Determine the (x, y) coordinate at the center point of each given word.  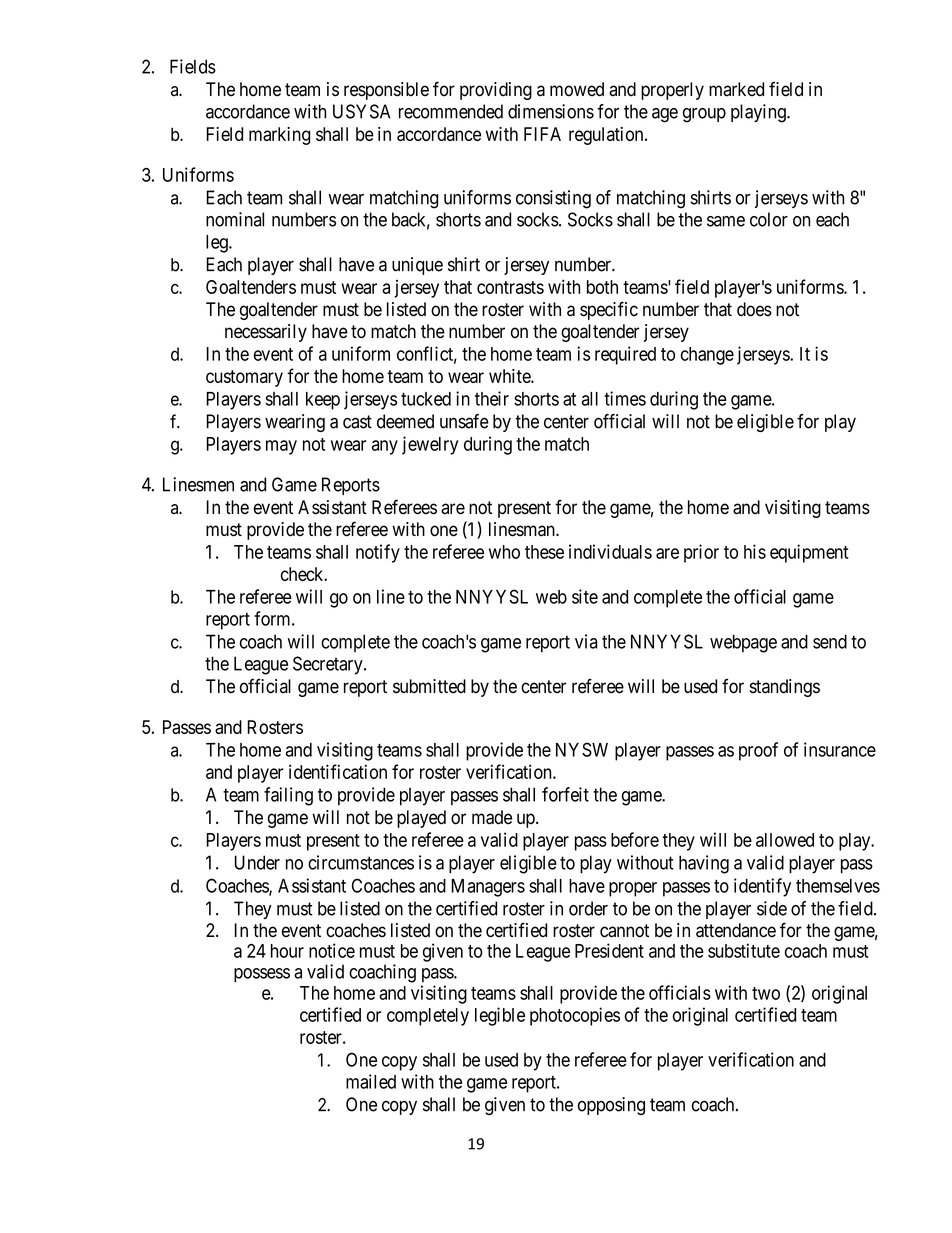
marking (279, 136)
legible (500, 1016)
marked (736, 89)
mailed (371, 1081)
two (766, 993)
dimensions (551, 111)
